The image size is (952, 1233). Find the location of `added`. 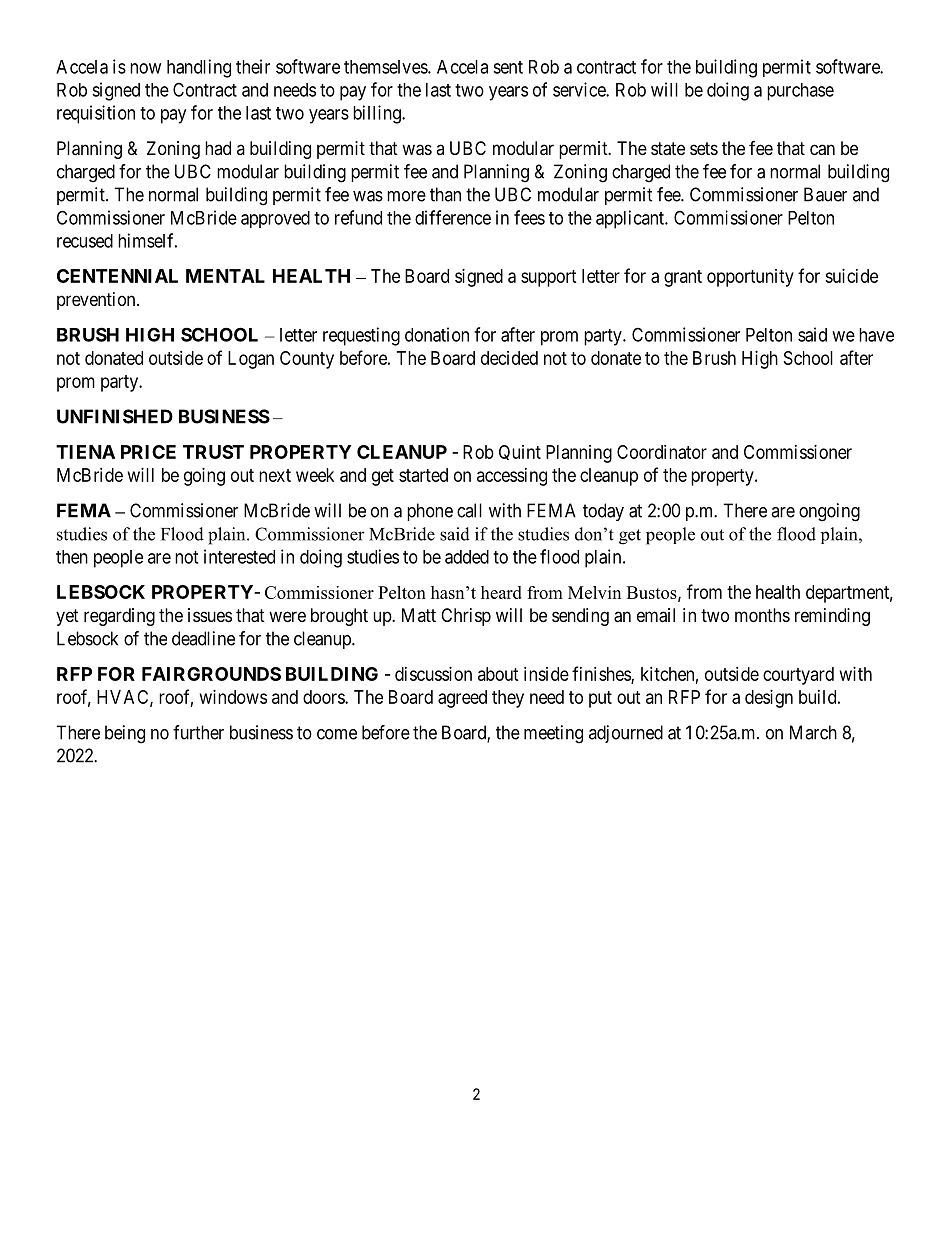

added is located at coordinates (467, 557).
